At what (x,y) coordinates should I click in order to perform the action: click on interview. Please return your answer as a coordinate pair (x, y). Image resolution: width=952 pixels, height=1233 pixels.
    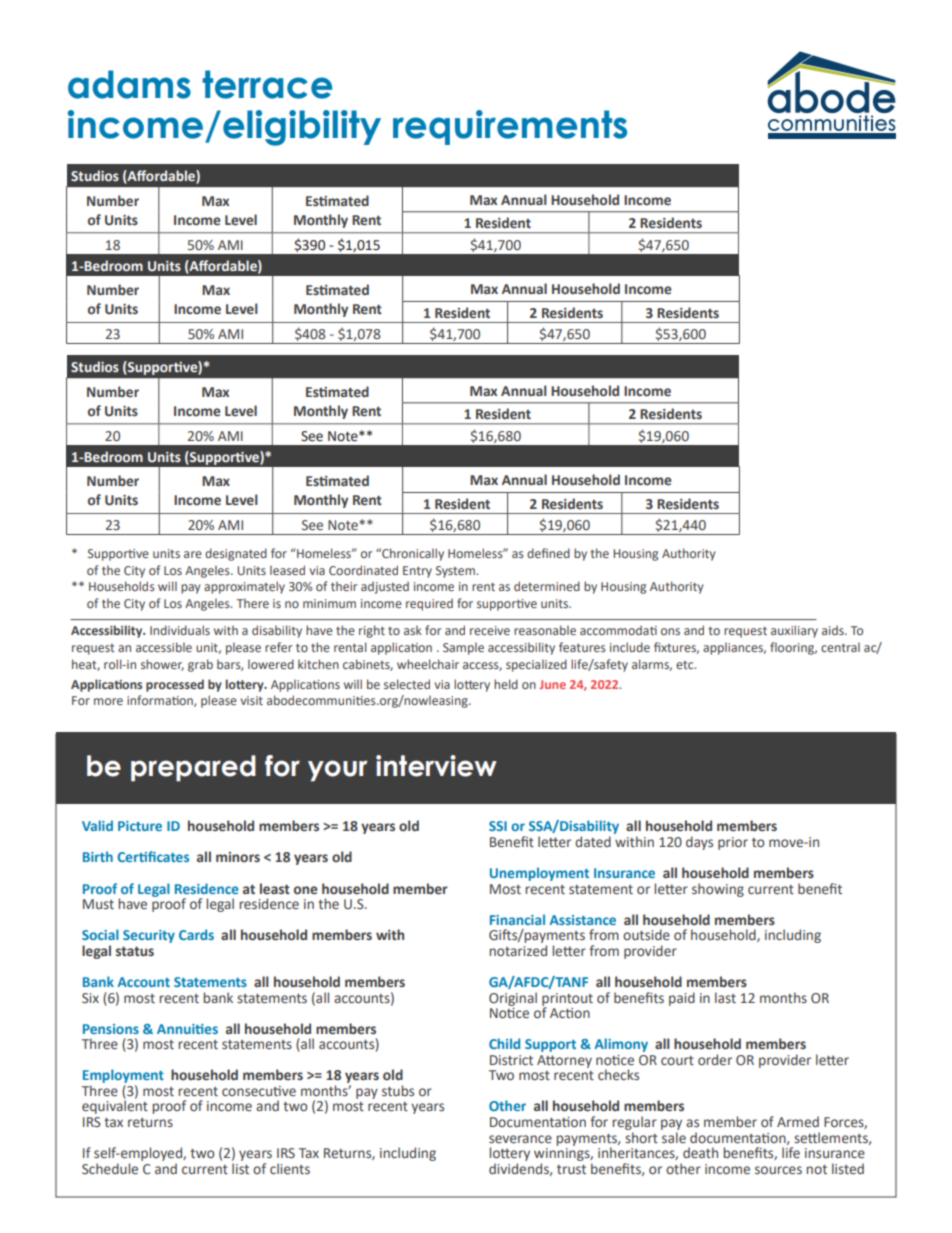
    Looking at the image, I should click on (436, 766).
